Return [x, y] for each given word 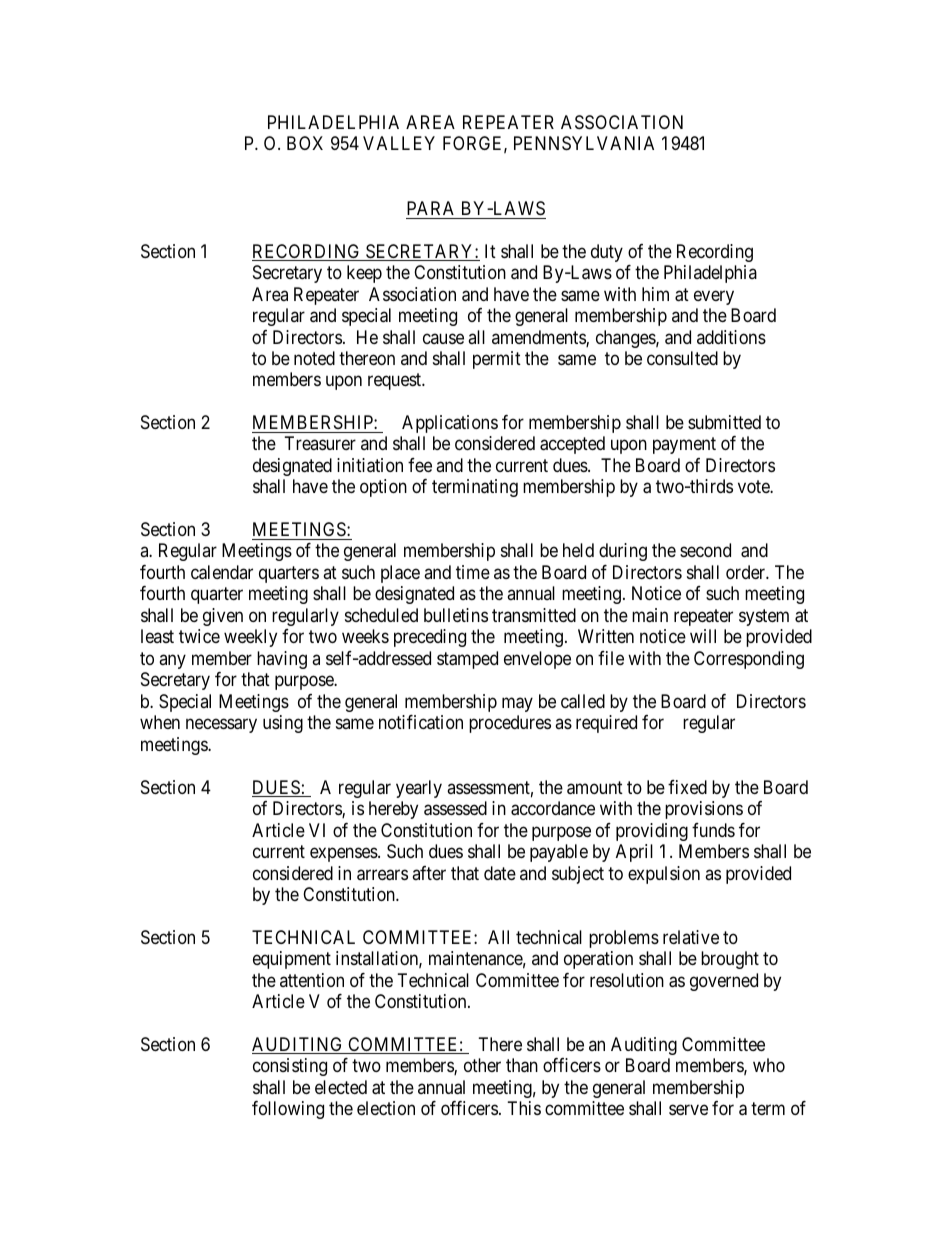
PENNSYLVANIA [584, 143]
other [482, 1065]
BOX [305, 143]
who [769, 1065]
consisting [290, 1067]
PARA [430, 208]
